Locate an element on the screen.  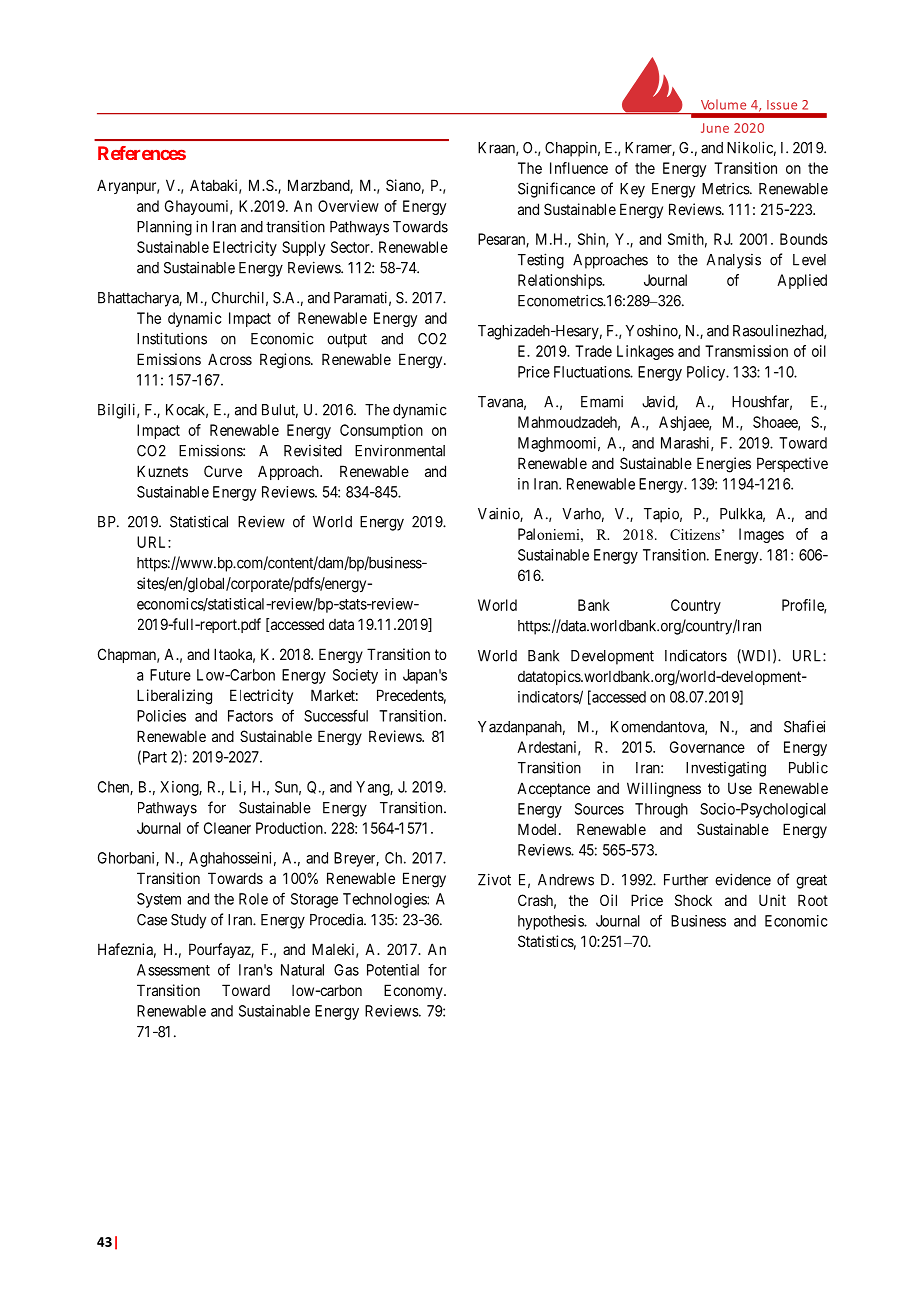
Curve is located at coordinates (223, 471).
